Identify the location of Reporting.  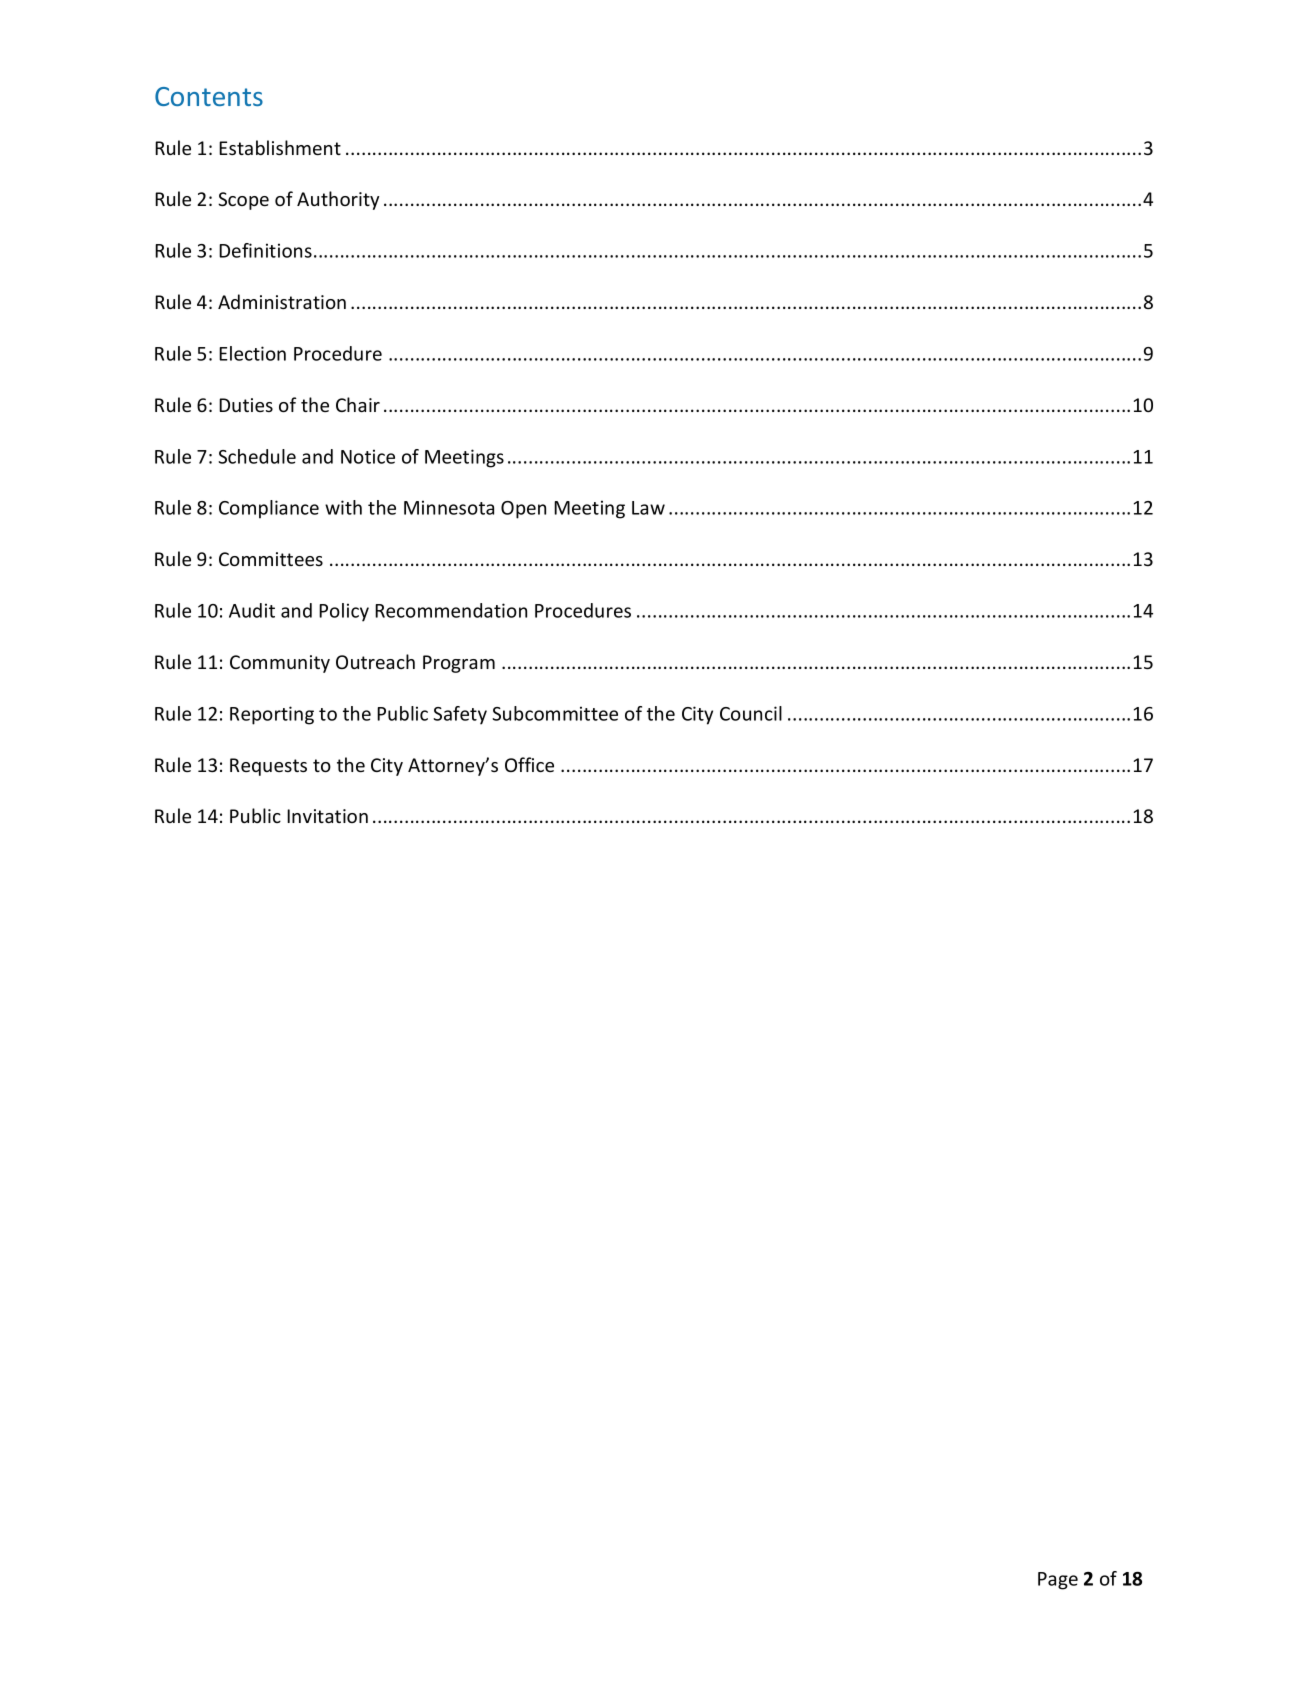
(272, 715).
